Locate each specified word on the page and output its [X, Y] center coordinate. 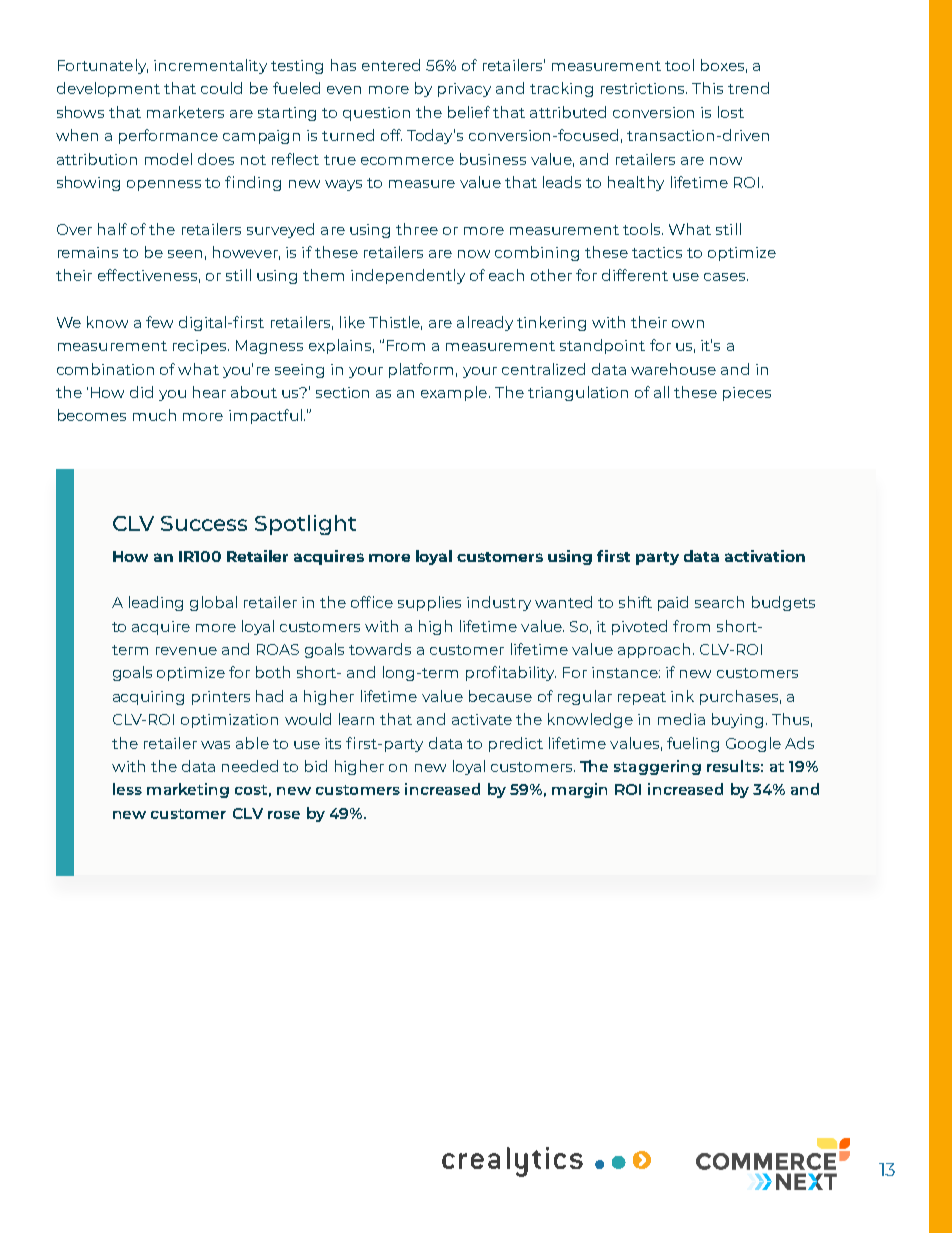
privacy [464, 90]
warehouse [673, 369]
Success [204, 523]
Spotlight [305, 525]
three [417, 229]
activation [765, 556]
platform [421, 370]
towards [380, 649]
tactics [657, 252]
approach [654, 650]
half [112, 229]
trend [748, 88]
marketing [188, 790]
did [141, 392]
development [108, 89]
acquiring [148, 698]
